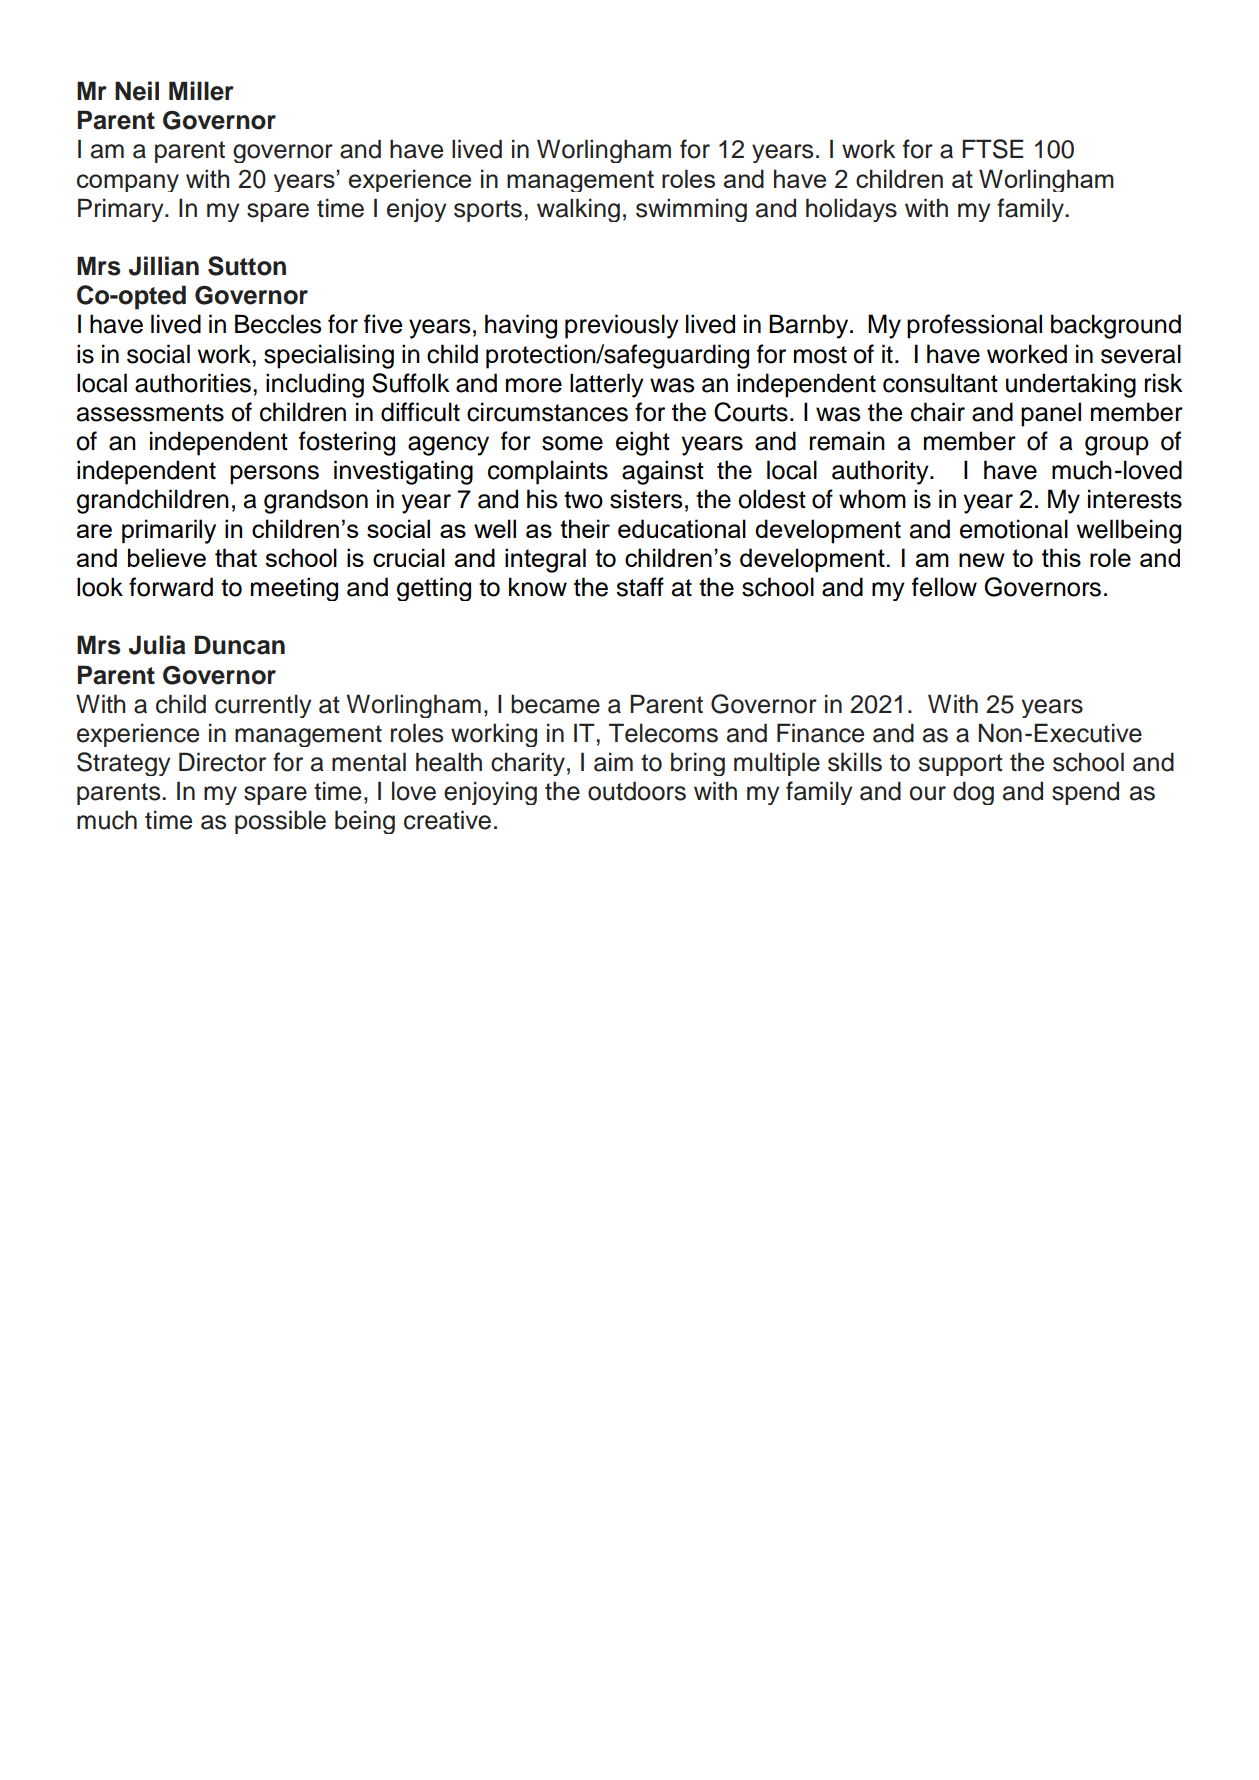 The image size is (1259, 1780). I want to click on professional, so click(974, 326).
